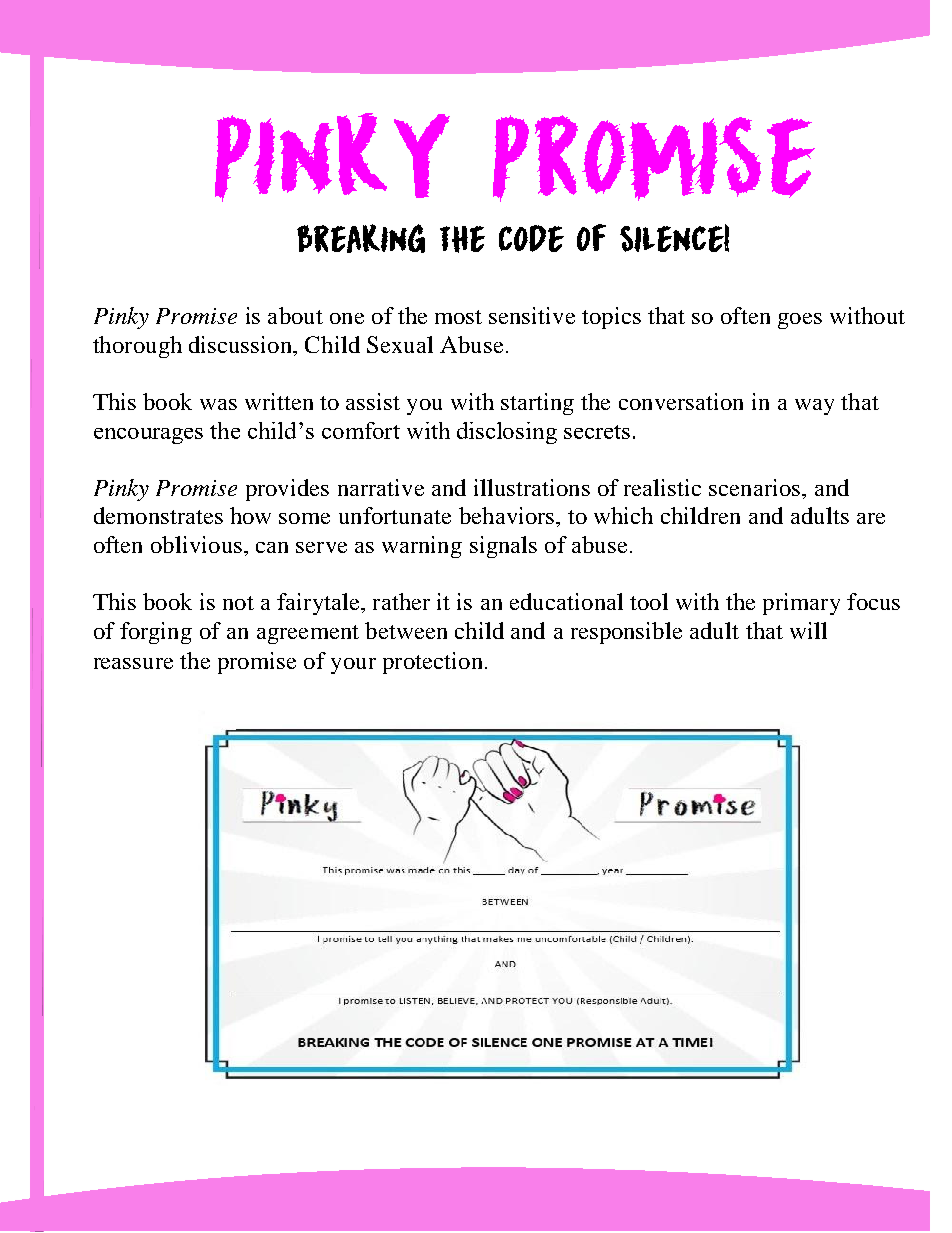  Describe the element at coordinates (672, 239) in the screenshot. I see `SILENCE` at that location.
